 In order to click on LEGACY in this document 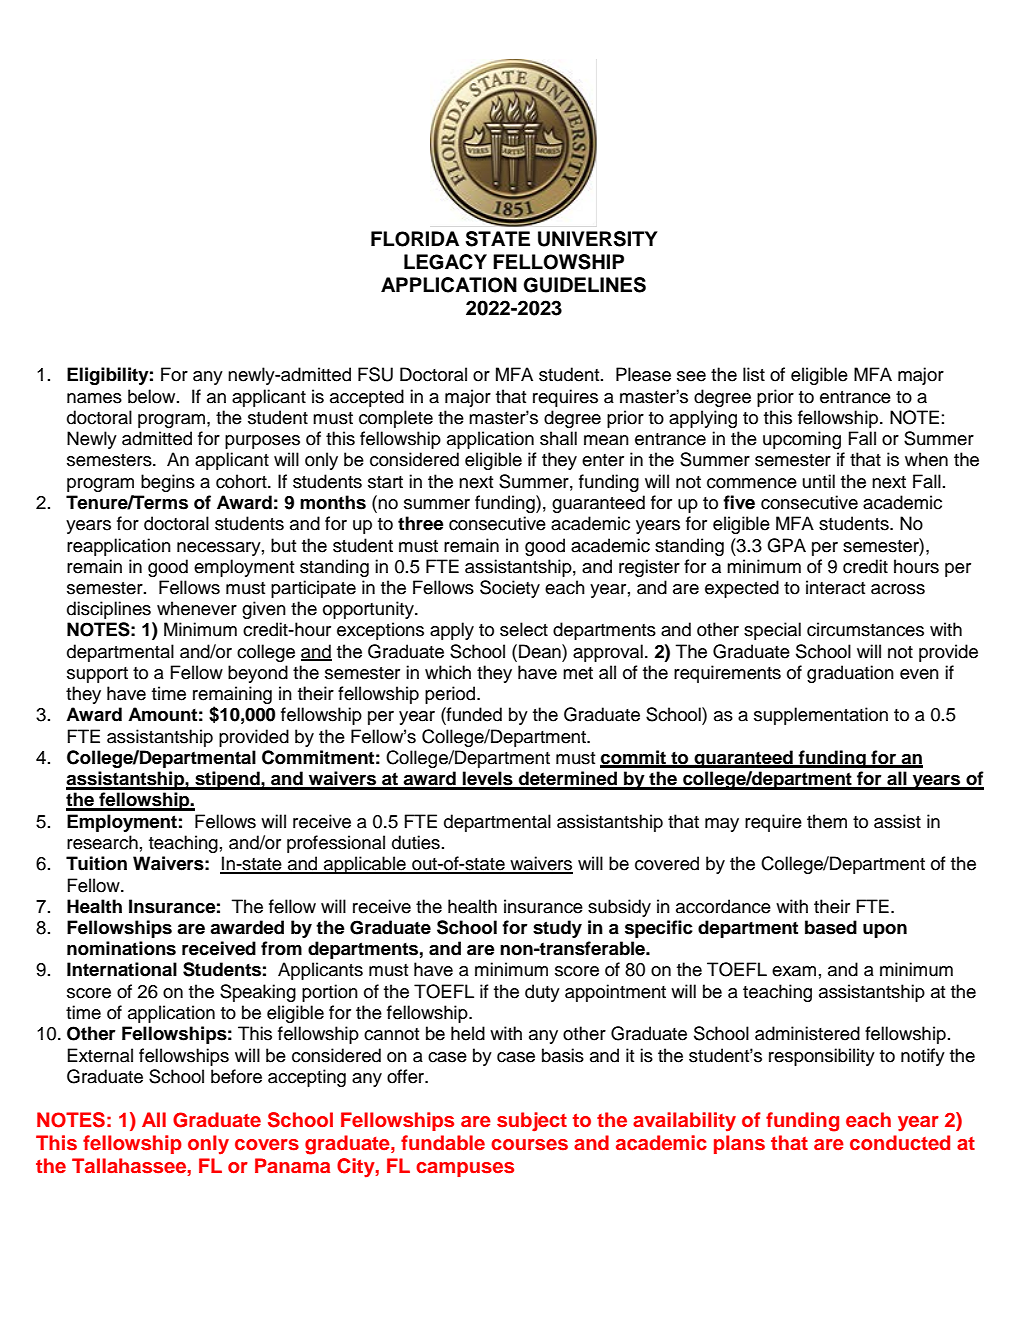, I will do `click(445, 262)`.
